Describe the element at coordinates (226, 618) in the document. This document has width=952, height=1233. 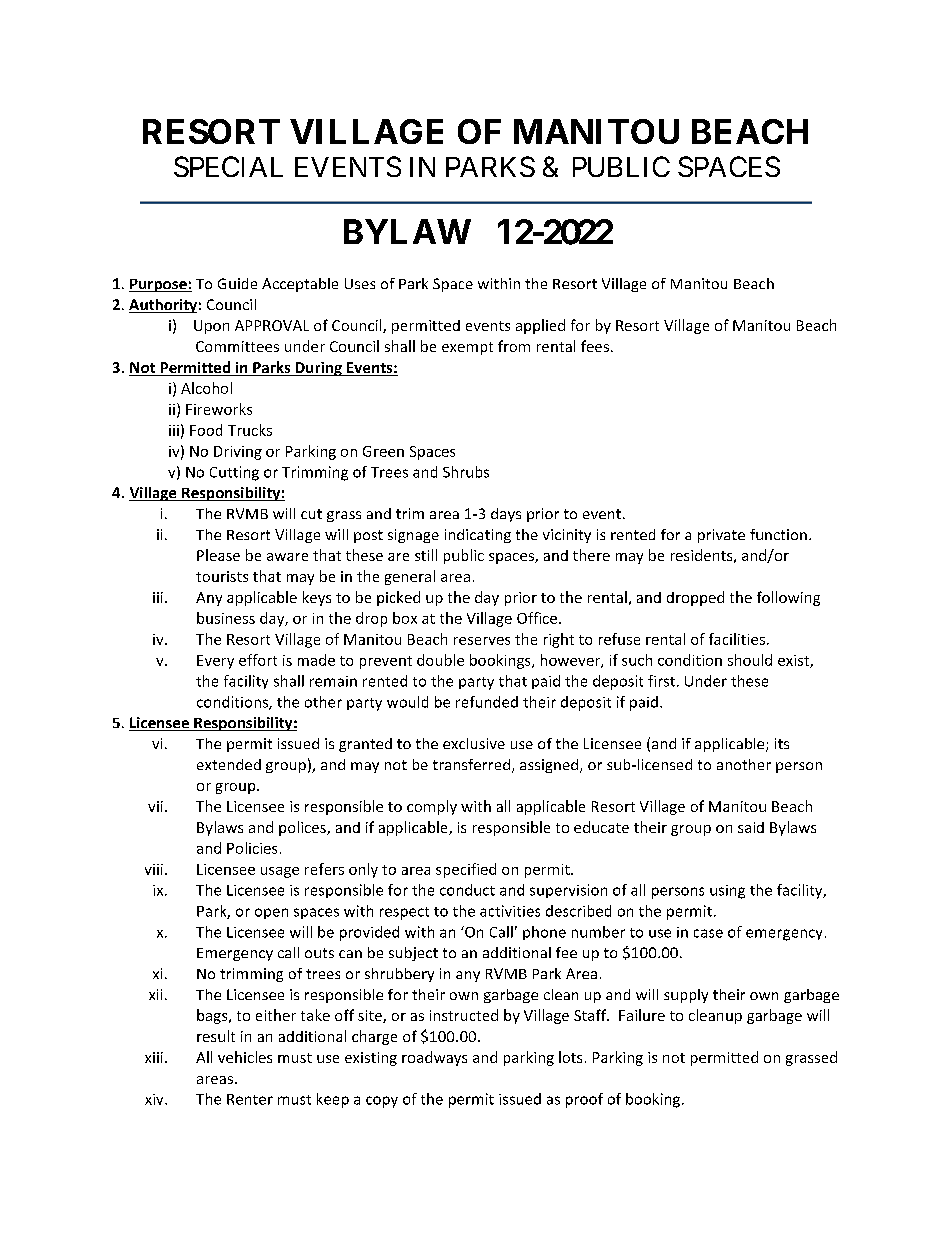
I see `business` at that location.
